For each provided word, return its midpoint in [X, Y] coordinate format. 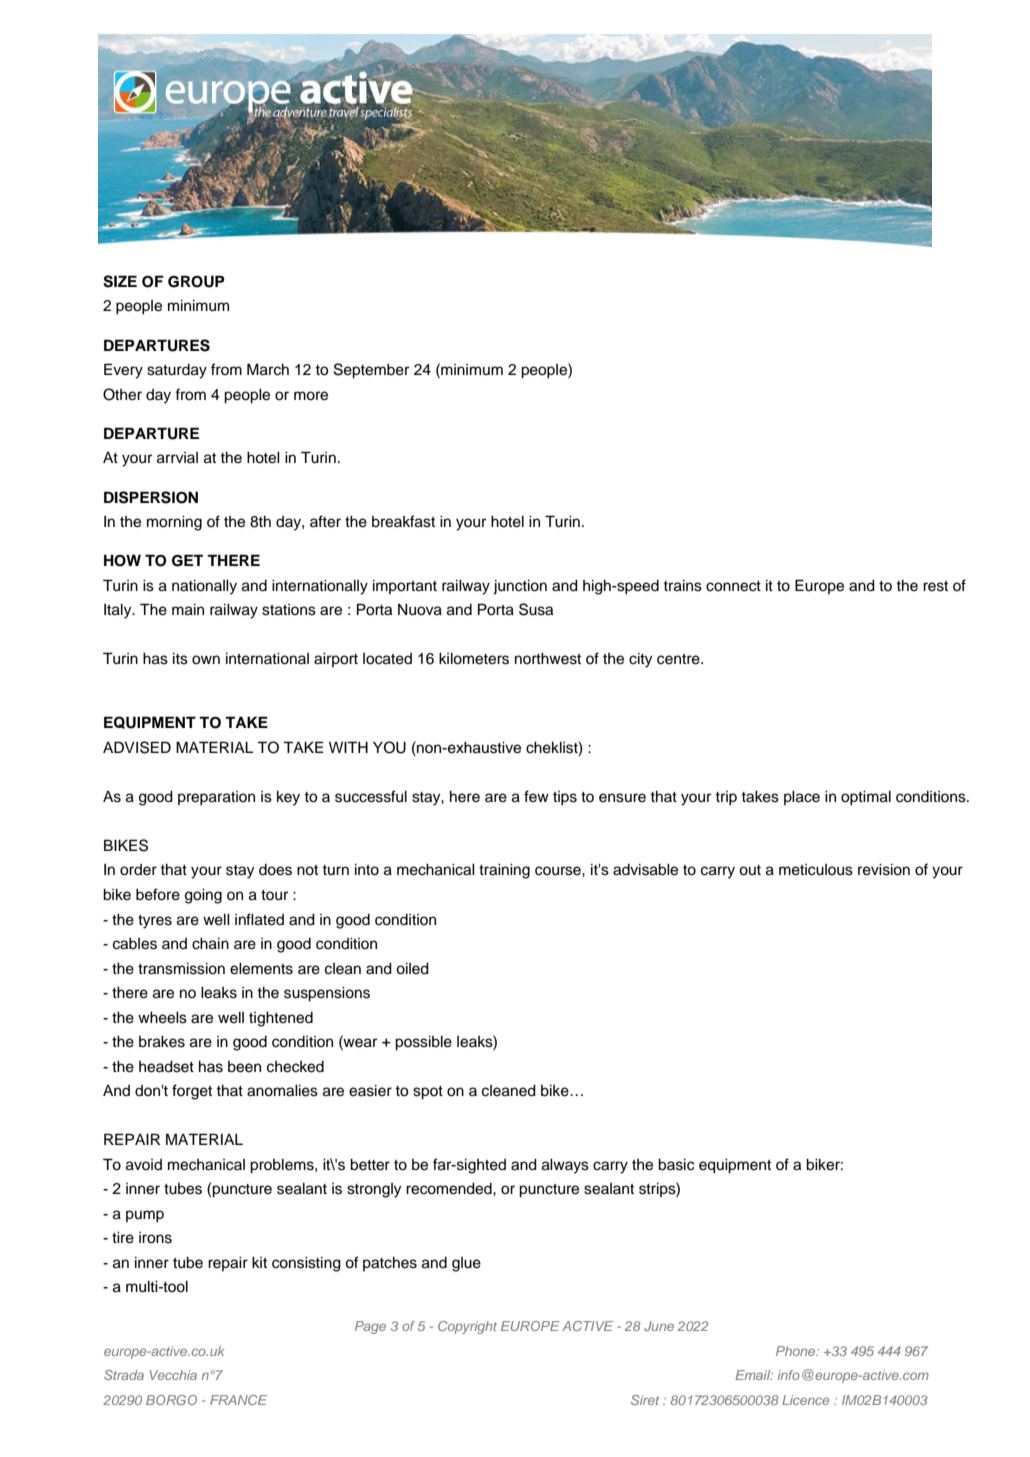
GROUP [196, 281]
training [504, 871]
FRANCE [238, 1400]
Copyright [467, 1327]
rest [935, 586]
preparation [216, 798]
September [371, 371]
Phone [797, 1351]
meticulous [816, 870]
